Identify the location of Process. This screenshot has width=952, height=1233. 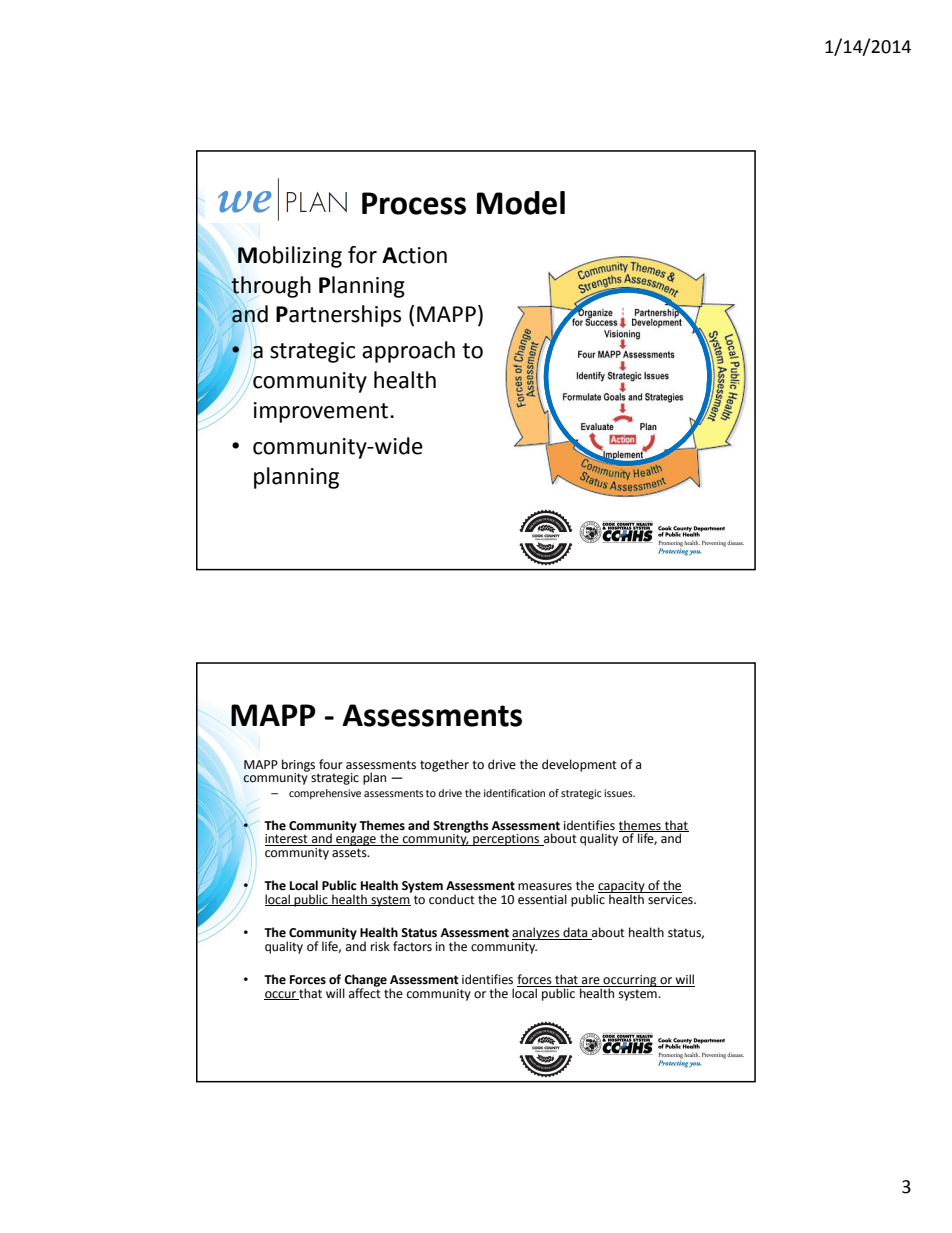
(414, 203).
